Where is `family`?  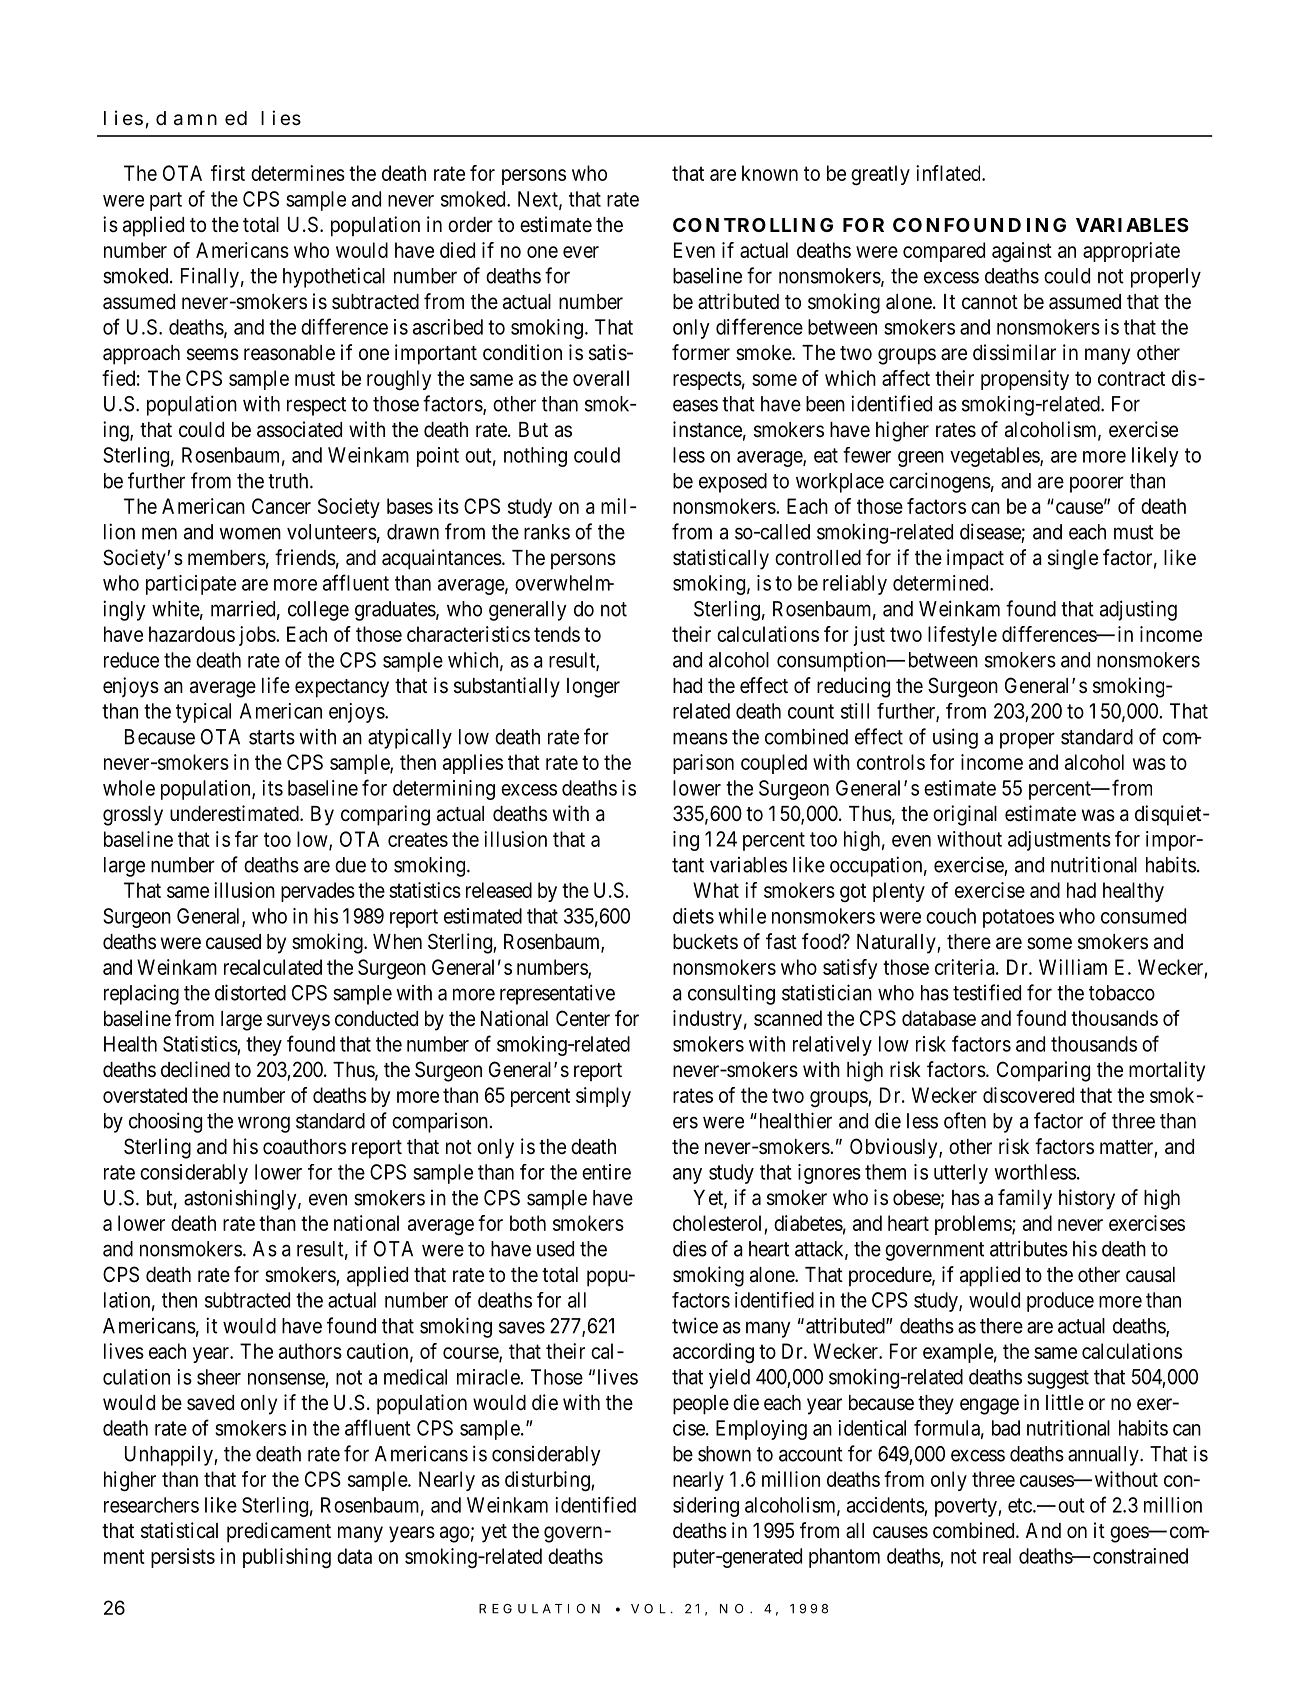
family is located at coordinates (1025, 1199).
